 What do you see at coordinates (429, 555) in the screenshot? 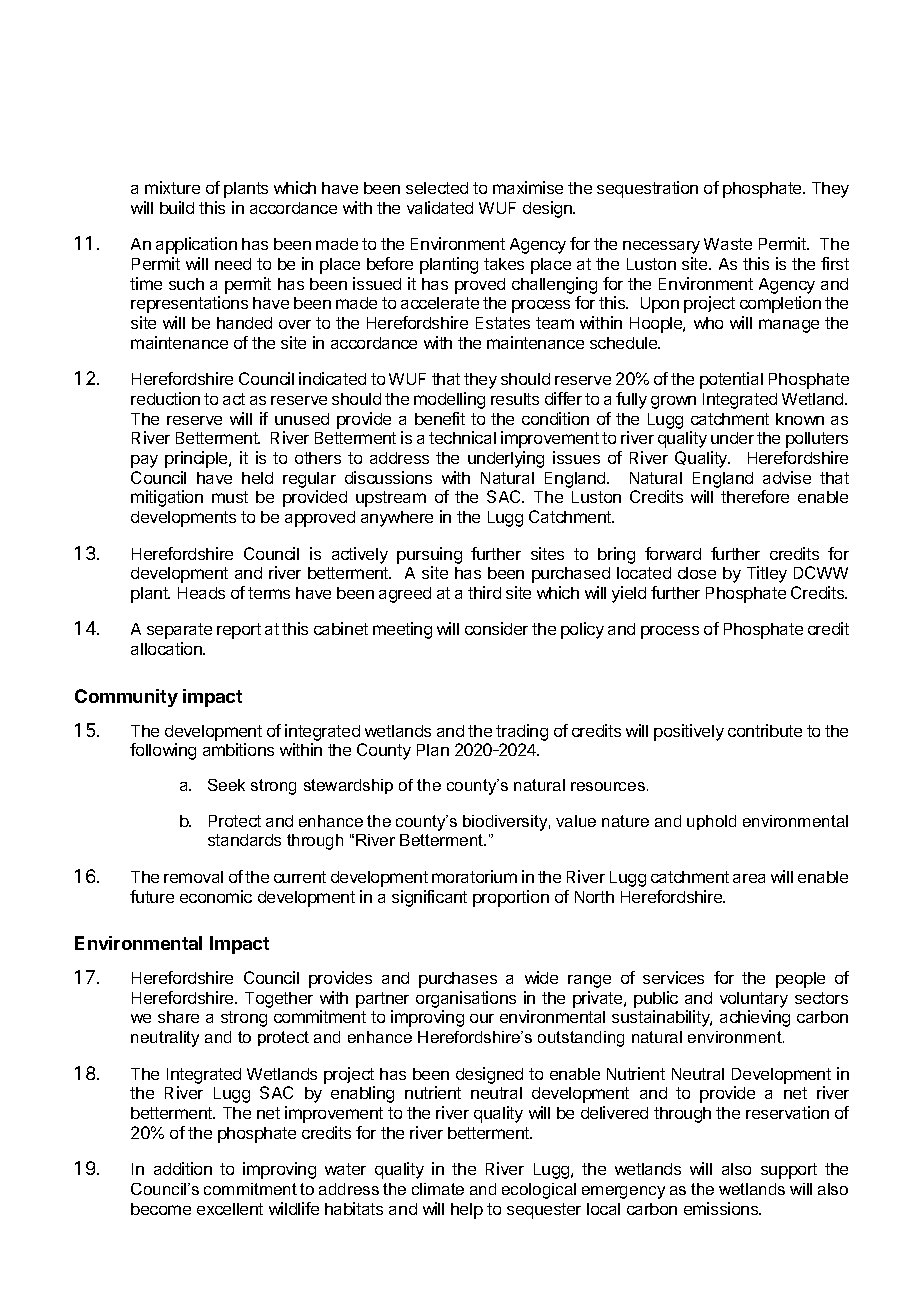
I see `pursuing` at bounding box center [429, 555].
